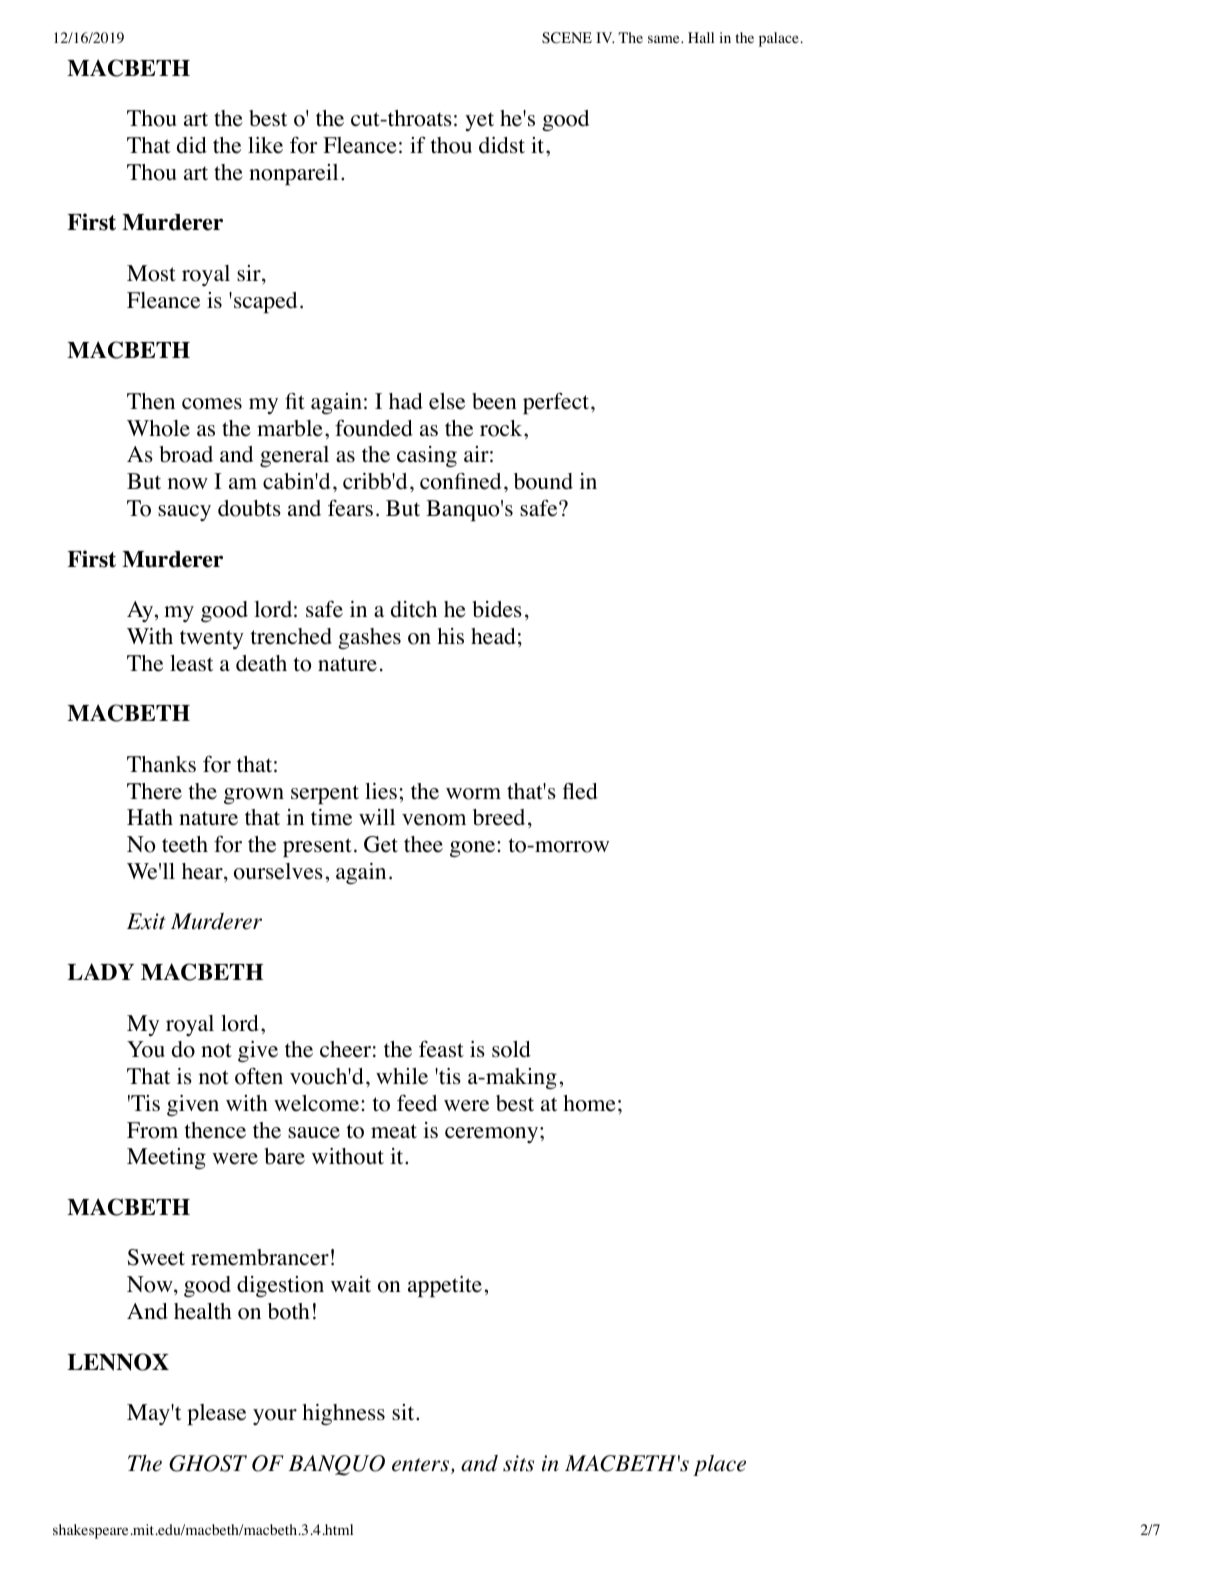 The width and height of the screenshot is (1213, 1569). What do you see at coordinates (216, 1414) in the screenshot?
I see `please` at bounding box center [216, 1414].
